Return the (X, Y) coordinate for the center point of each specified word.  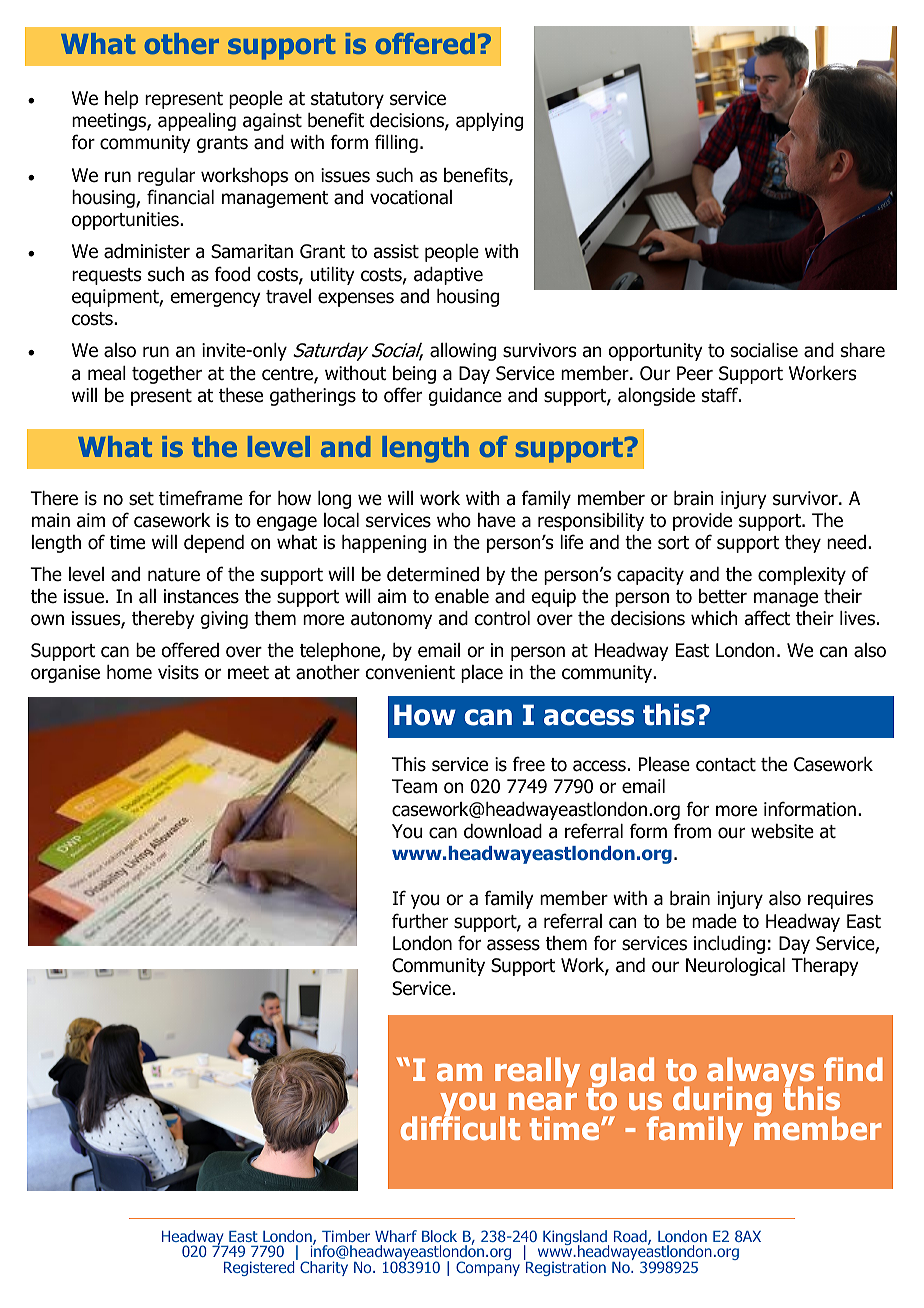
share (863, 350)
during (722, 1103)
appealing (197, 122)
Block (439, 1236)
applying (489, 122)
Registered (260, 1267)
